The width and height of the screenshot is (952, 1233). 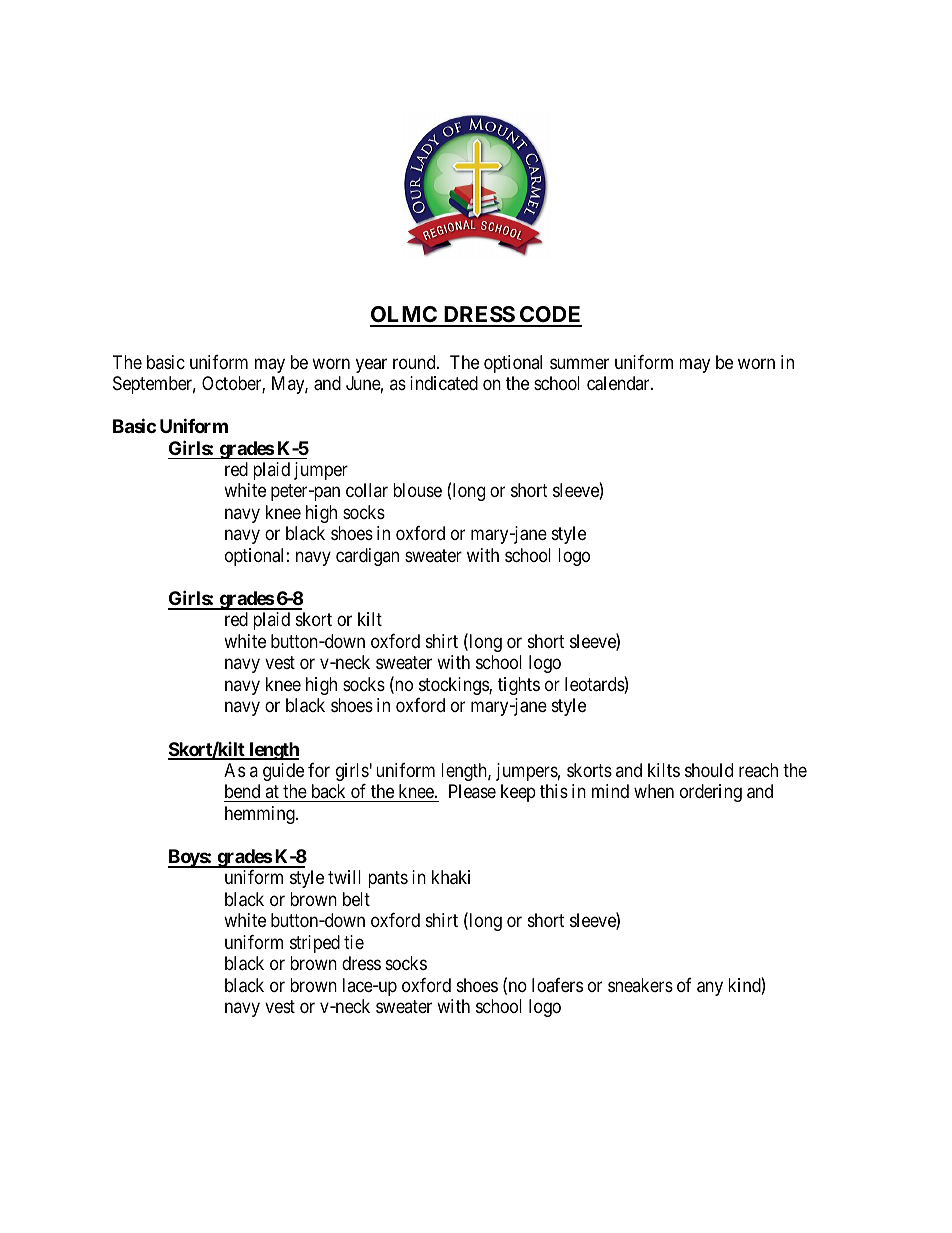 I want to click on collar, so click(x=367, y=490).
